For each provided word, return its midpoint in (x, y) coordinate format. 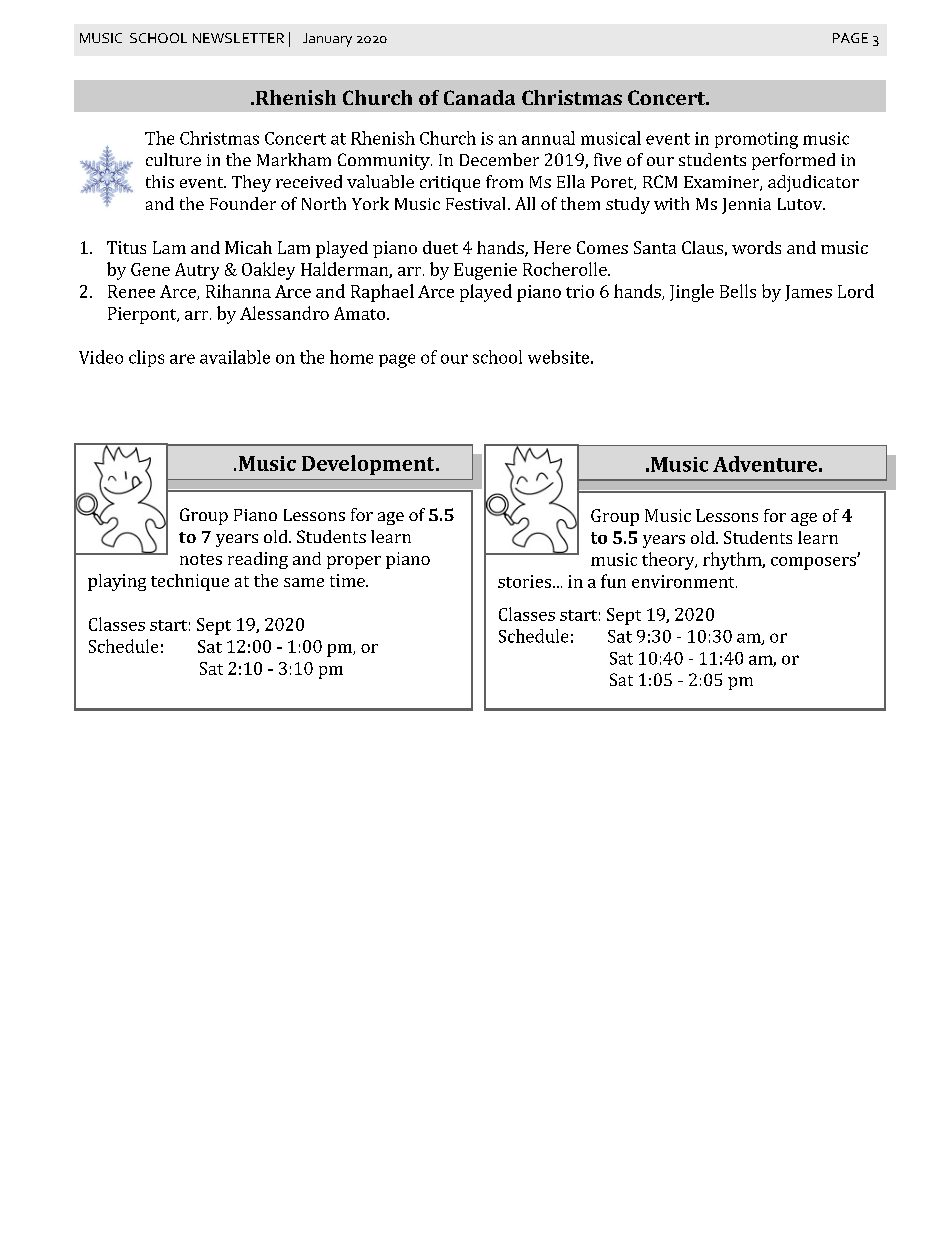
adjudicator (813, 183)
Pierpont (143, 315)
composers (814, 563)
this (160, 181)
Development (369, 465)
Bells (738, 291)
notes (201, 559)
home (351, 357)
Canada (479, 97)
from (504, 181)
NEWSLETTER (238, 38)
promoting (756, 140)
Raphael (382, 293)
